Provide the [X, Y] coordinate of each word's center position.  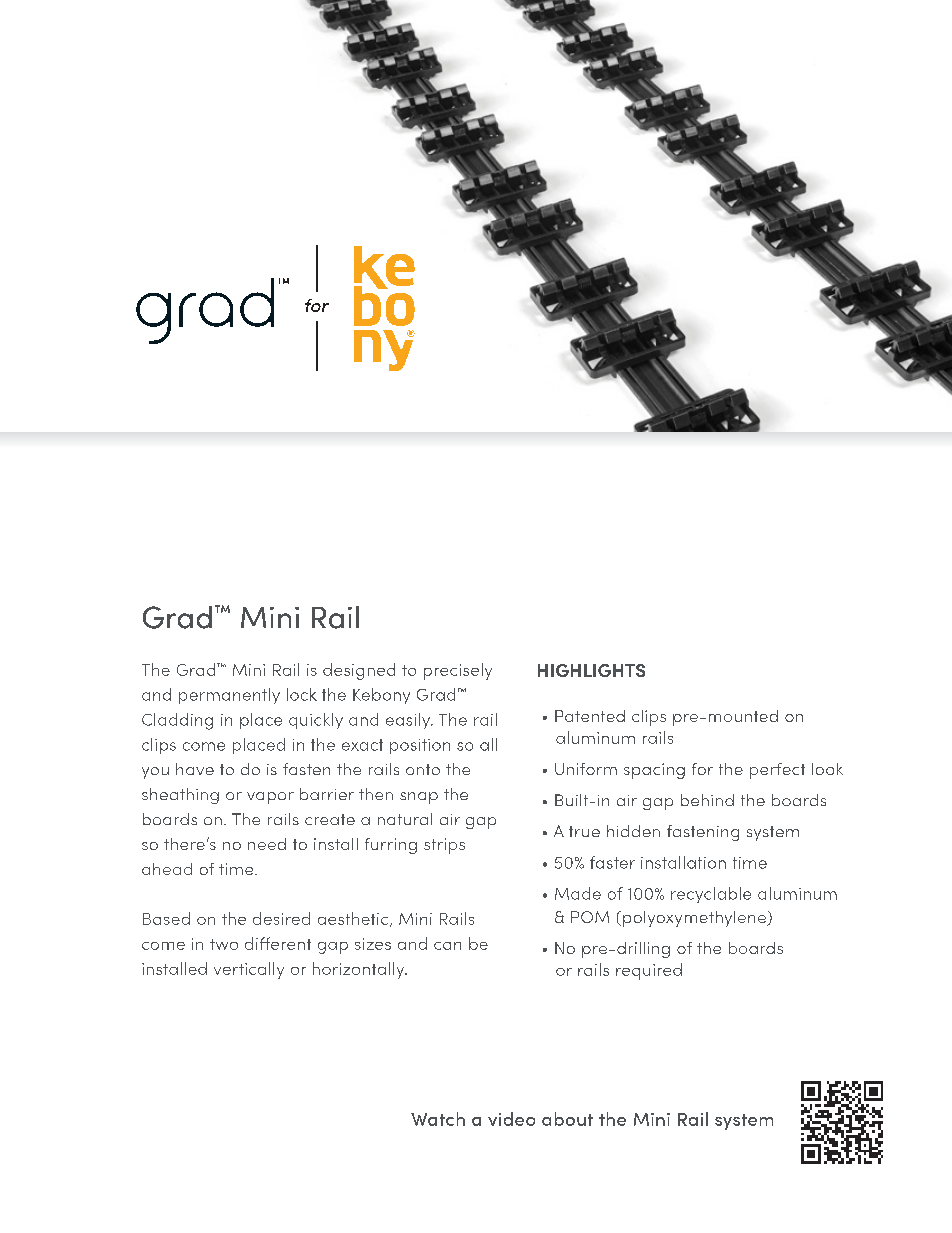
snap [419, 798]
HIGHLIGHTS [591, 670]
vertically [249, 970]
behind [707, 800]
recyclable [711, 895]
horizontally [360, 970]
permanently [229, 696]
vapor [270, 798]
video [511, 1119]
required [649, 971]
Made [578, 893]
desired [281, 918]
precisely [458, 671]
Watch [438, 1119]
